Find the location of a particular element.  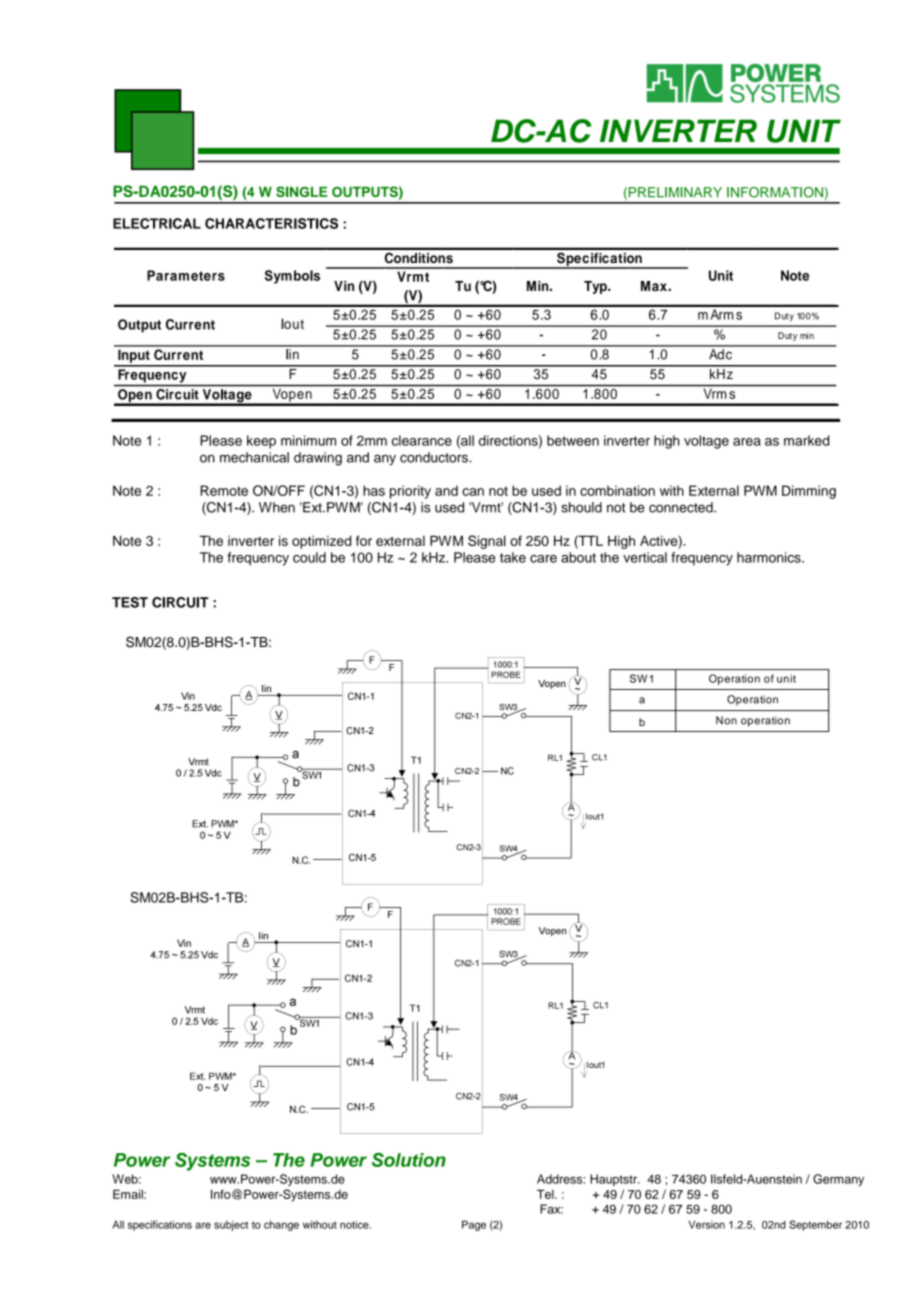

Typ is located at coordinates (596, 287).
